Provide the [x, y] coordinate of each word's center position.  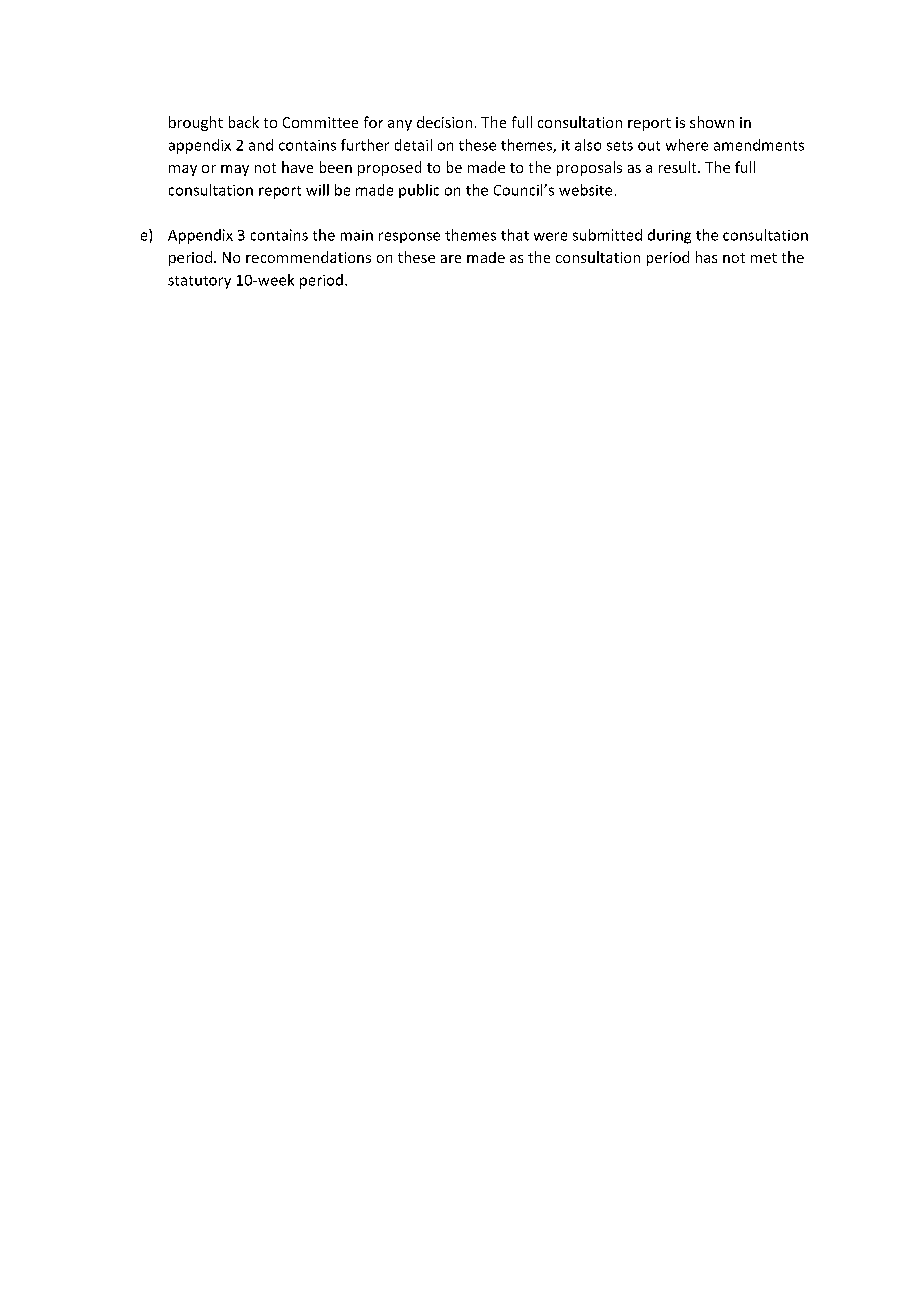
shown [712, 122]
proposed [389, 168]
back [244, 122]
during [669, 236]
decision [444, 122]
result [679, 167]
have [297, 167]
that [515, 235]
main [357, 235]
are [451, 259]
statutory [199, 282]
